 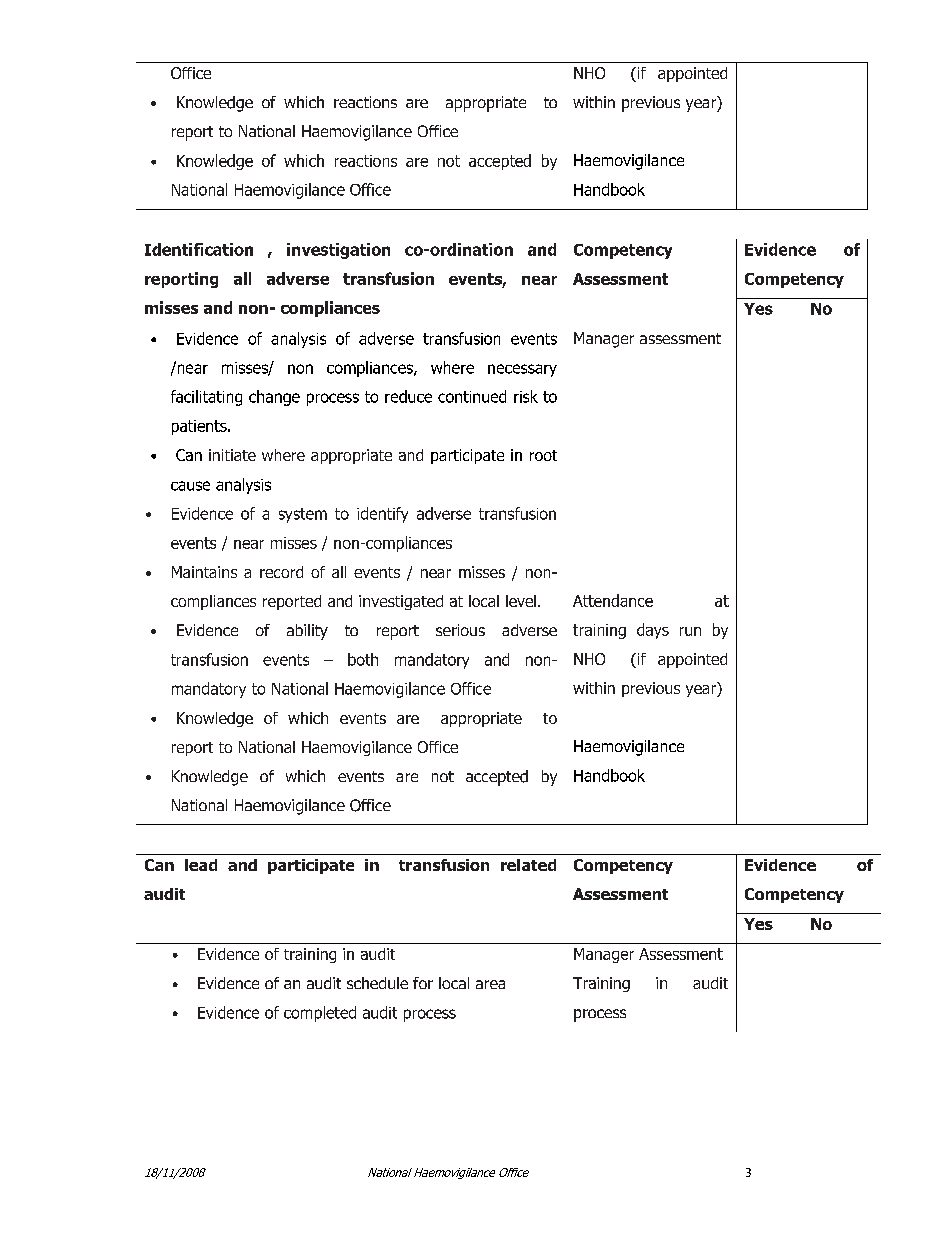 I want to click on Identification, so click(x=199, y=249).
